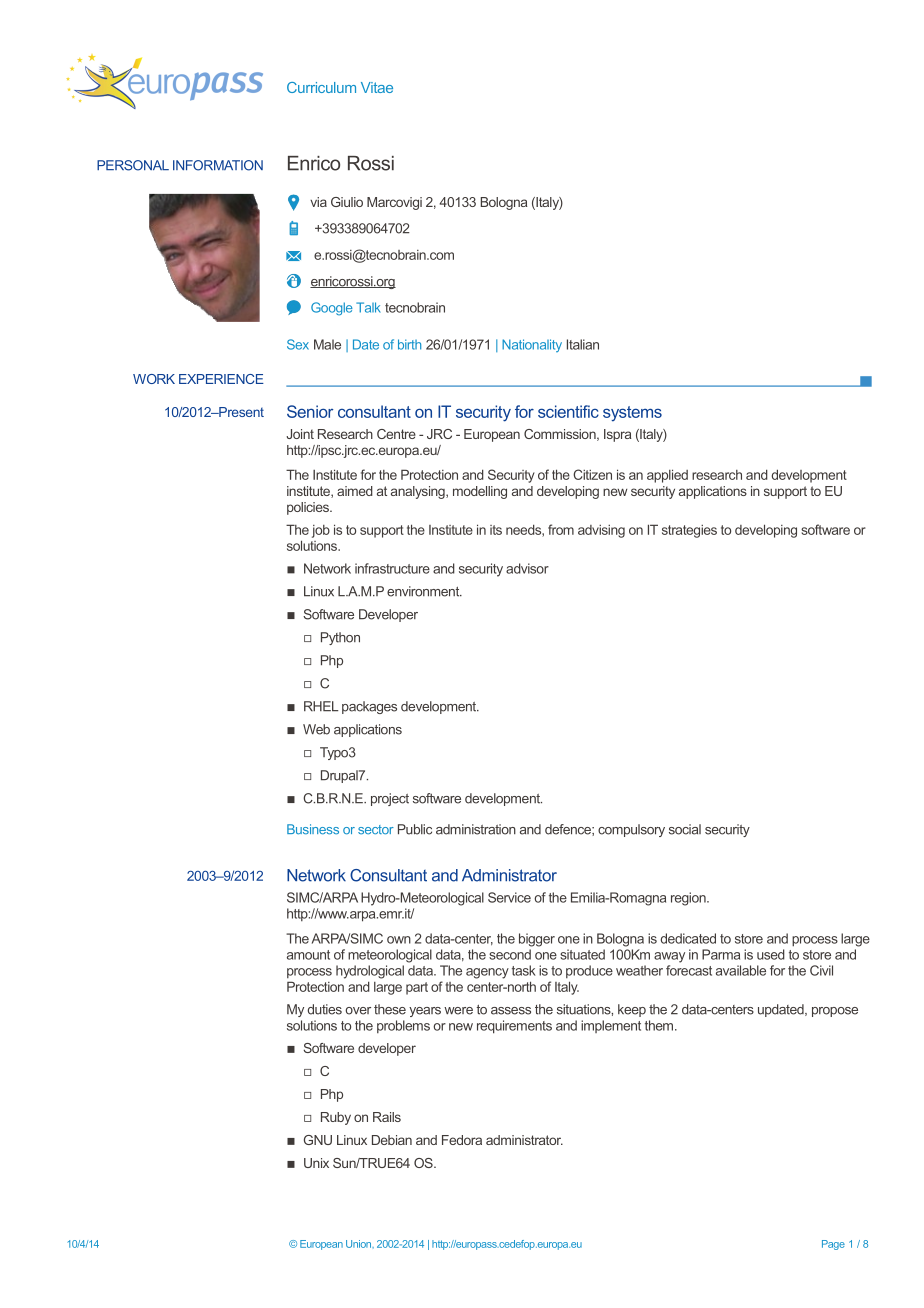 The image size is (924, 1308). Describe the element at coordinates (583, 344) in the page. I see `Italian` at that location.
